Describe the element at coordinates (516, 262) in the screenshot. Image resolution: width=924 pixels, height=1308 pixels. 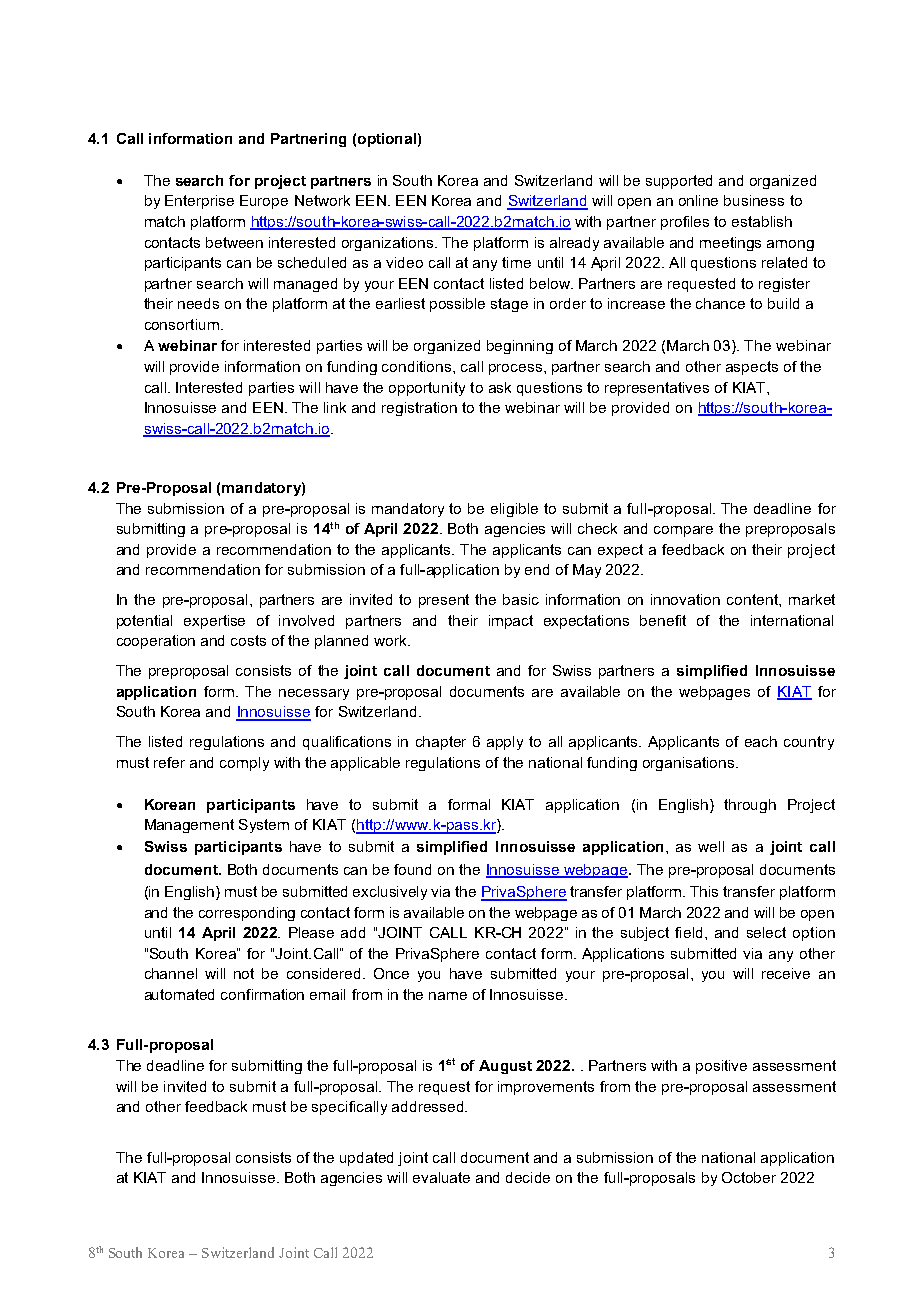
I see `time` at that location.
